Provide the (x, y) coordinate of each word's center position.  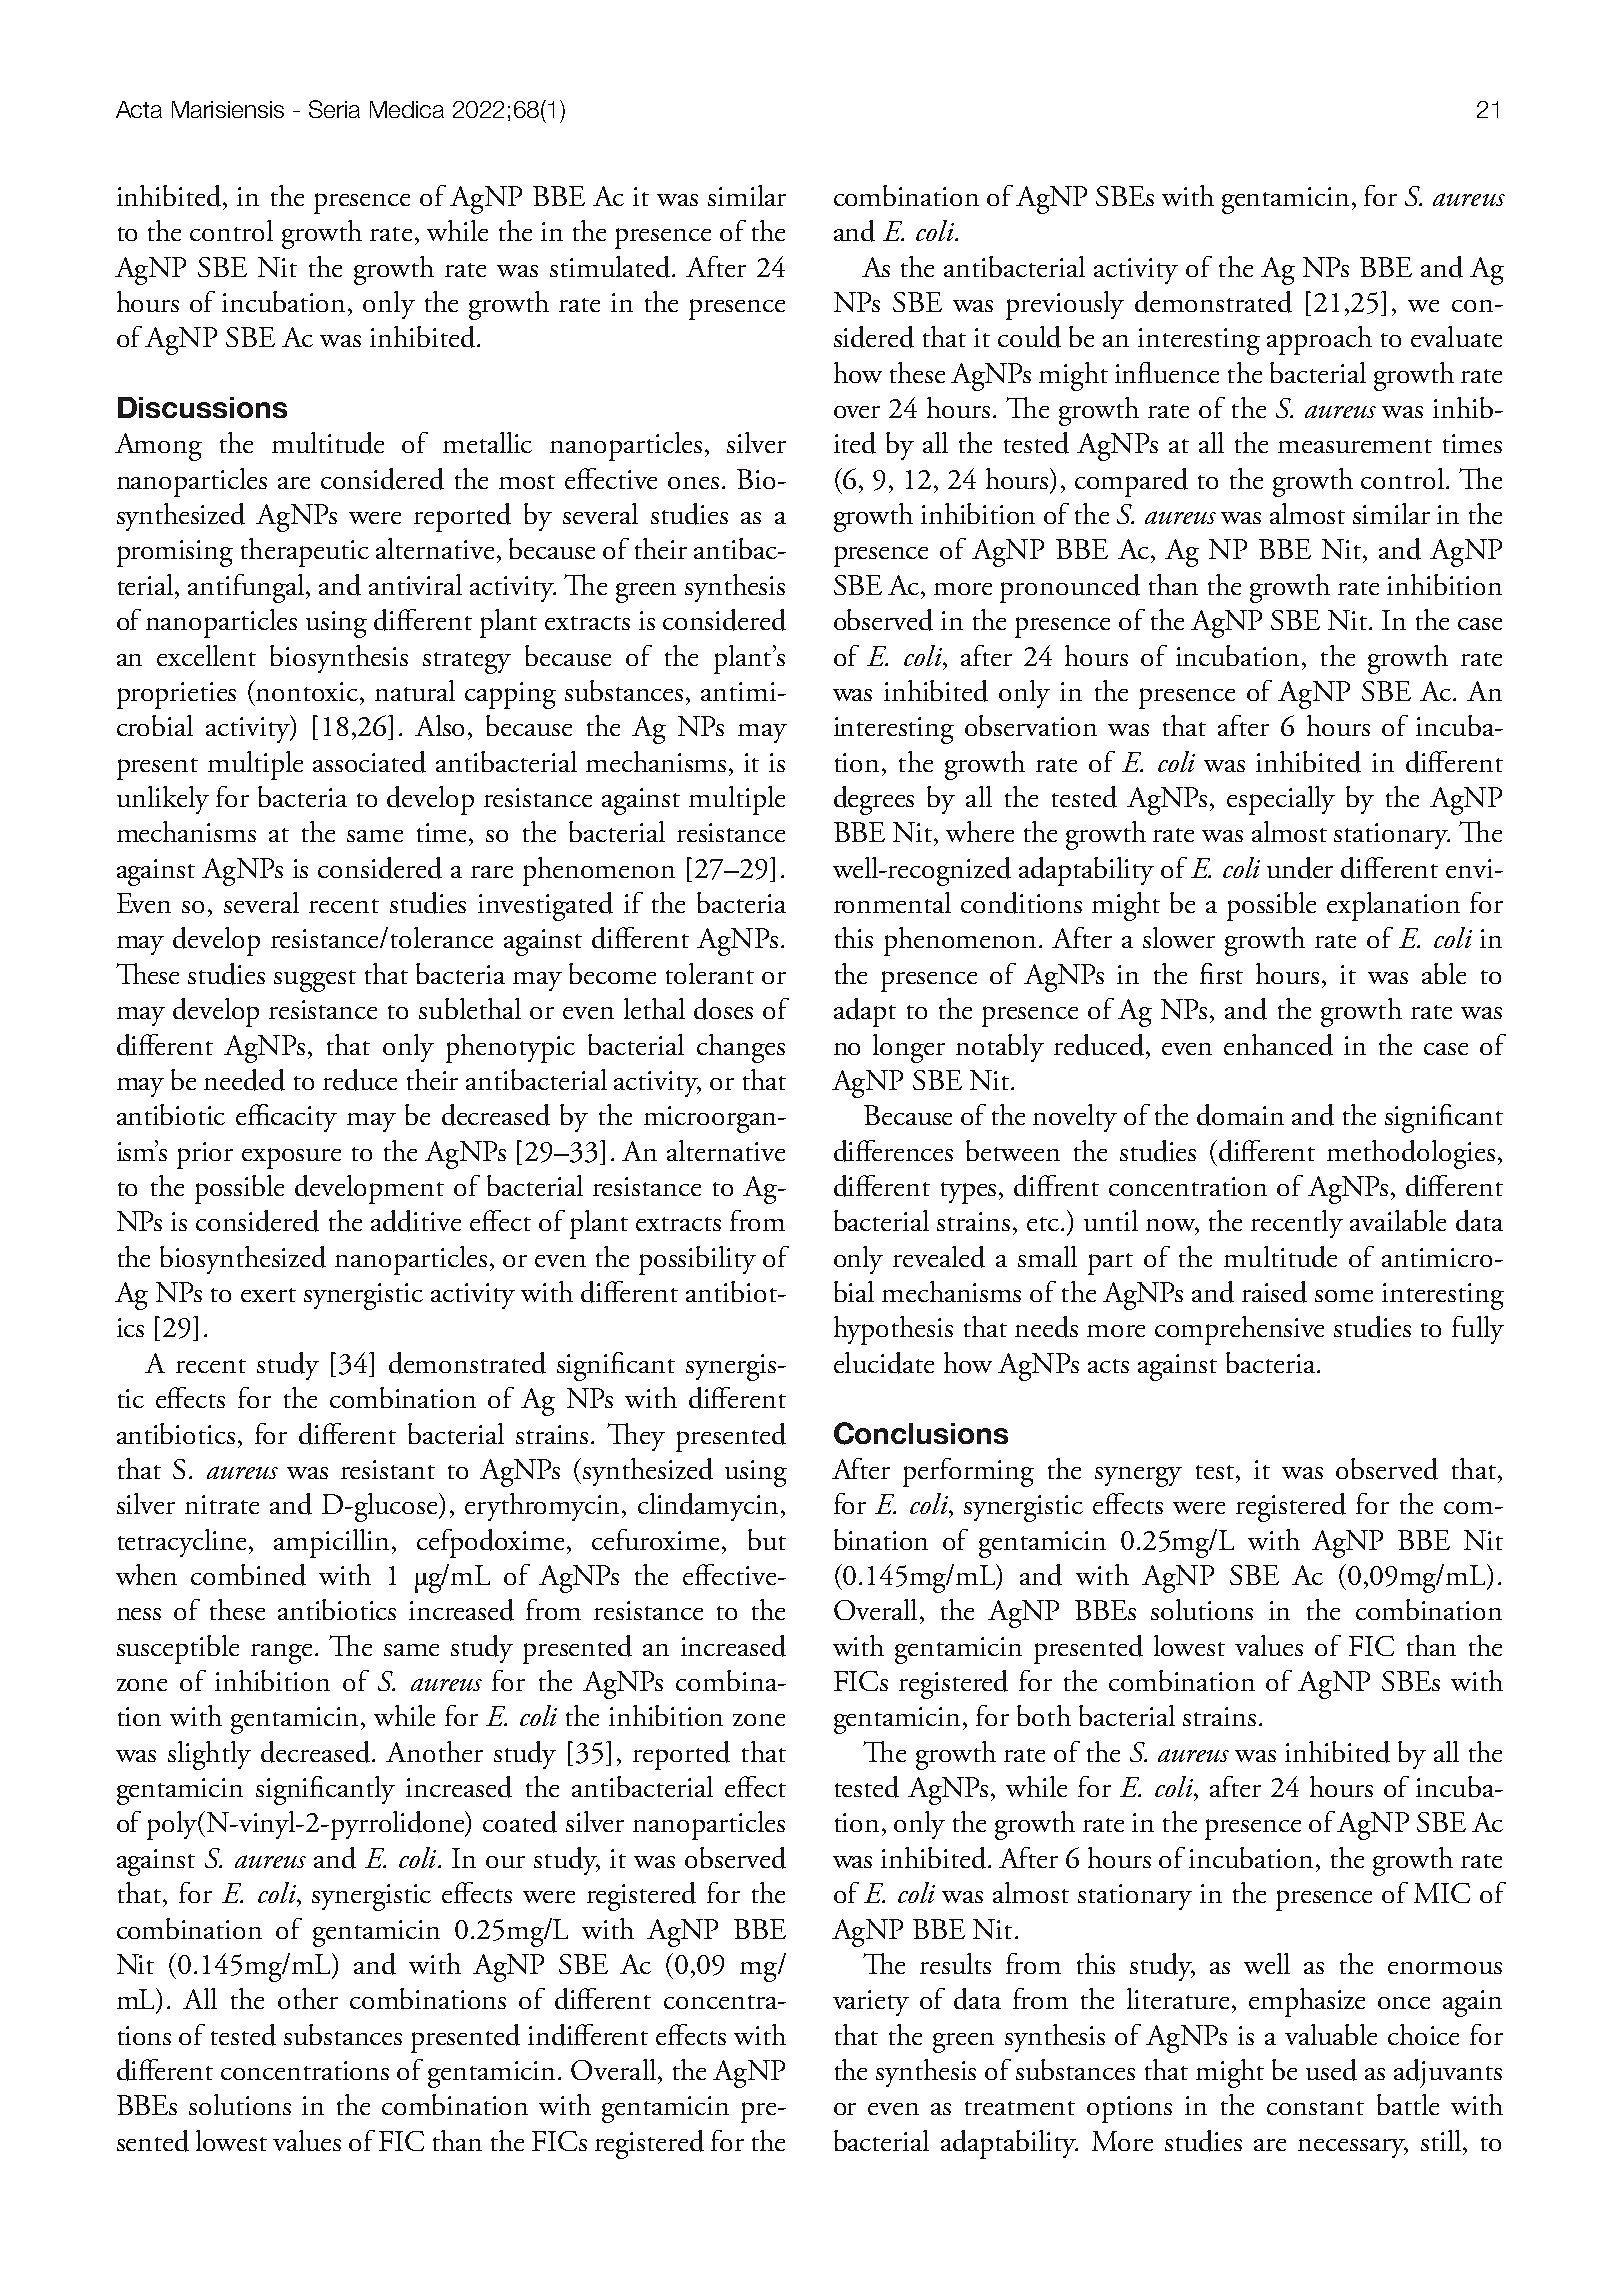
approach (1319, 340)
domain (1240, 1115)
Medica (407, 109)
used (1331, 2070)
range (281, 1654)
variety (871, 2003)
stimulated (611, 267)
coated (520, 1822)
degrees (874, 800)
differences (893, 1151)
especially (1281, 800)
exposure (291, 1158)
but (767, 1539)
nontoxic (308, 691)
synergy (1138, 1477)
